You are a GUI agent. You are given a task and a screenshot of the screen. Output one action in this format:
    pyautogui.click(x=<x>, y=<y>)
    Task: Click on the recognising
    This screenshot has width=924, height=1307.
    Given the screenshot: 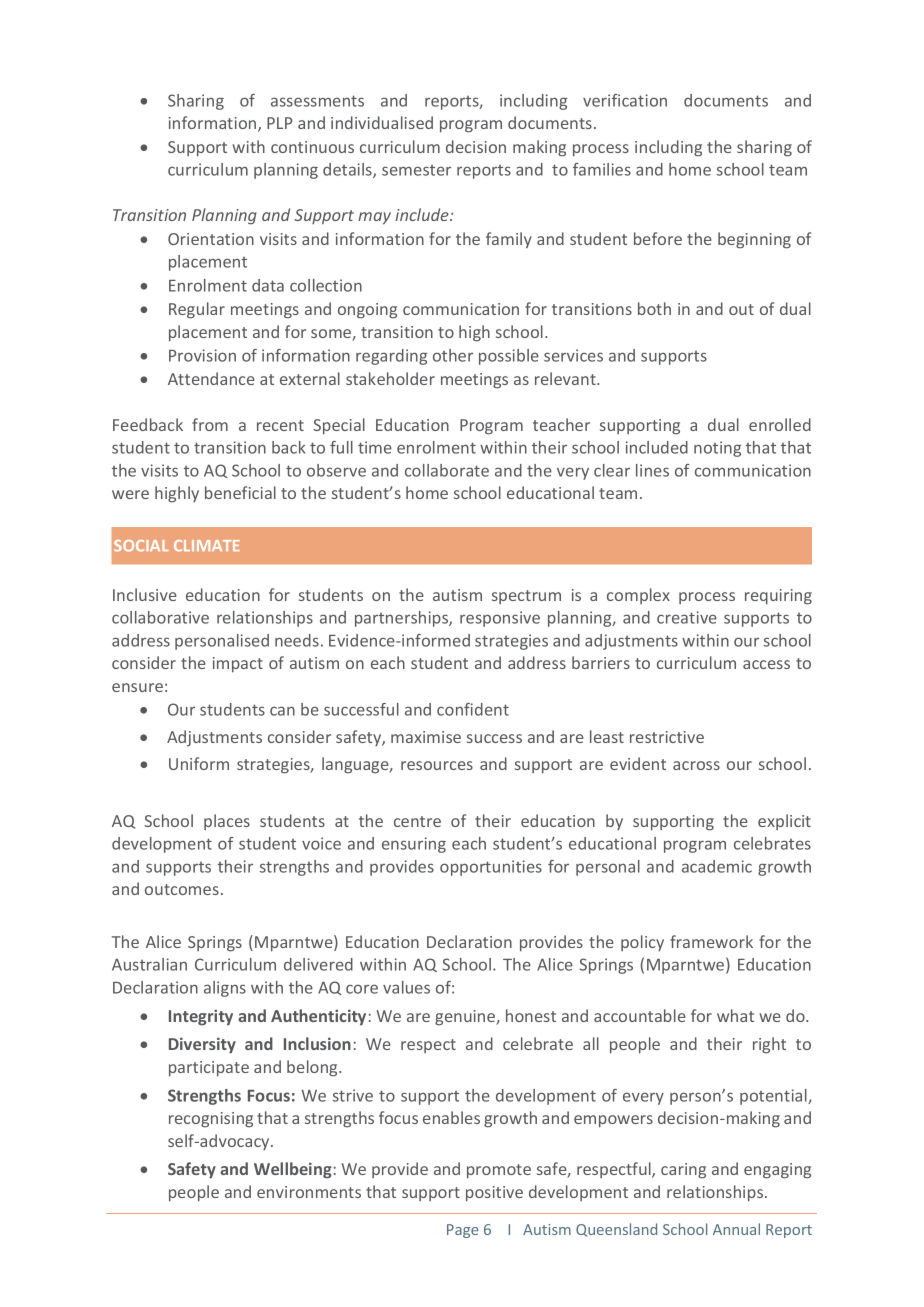 What is the action you would take?
    pyautogui.click(x=211, y=1120)
